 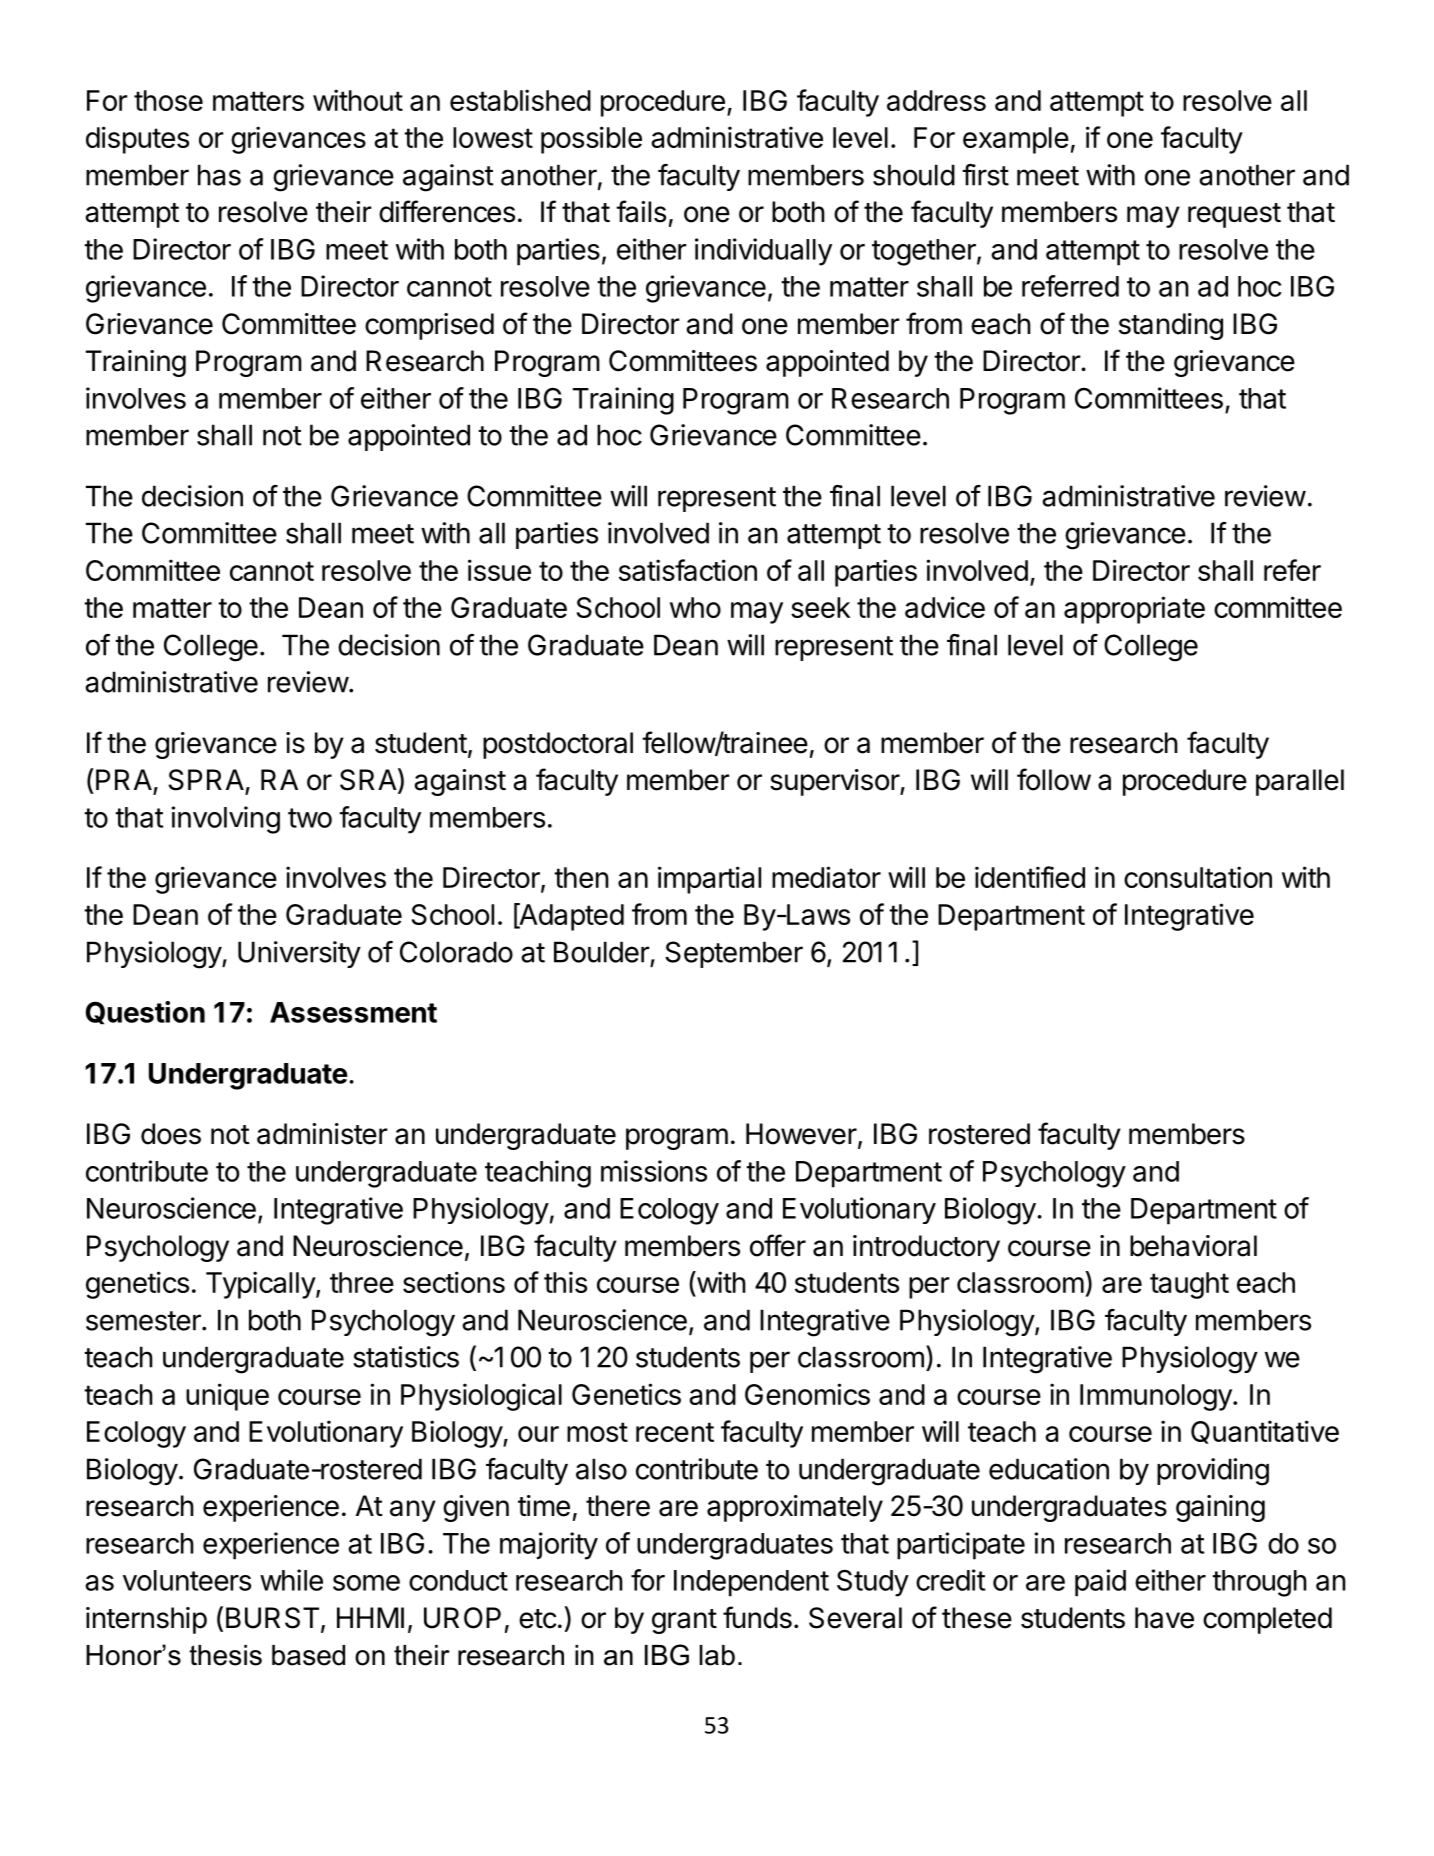 I want to click on administer, so click(x=322, y=1134).
